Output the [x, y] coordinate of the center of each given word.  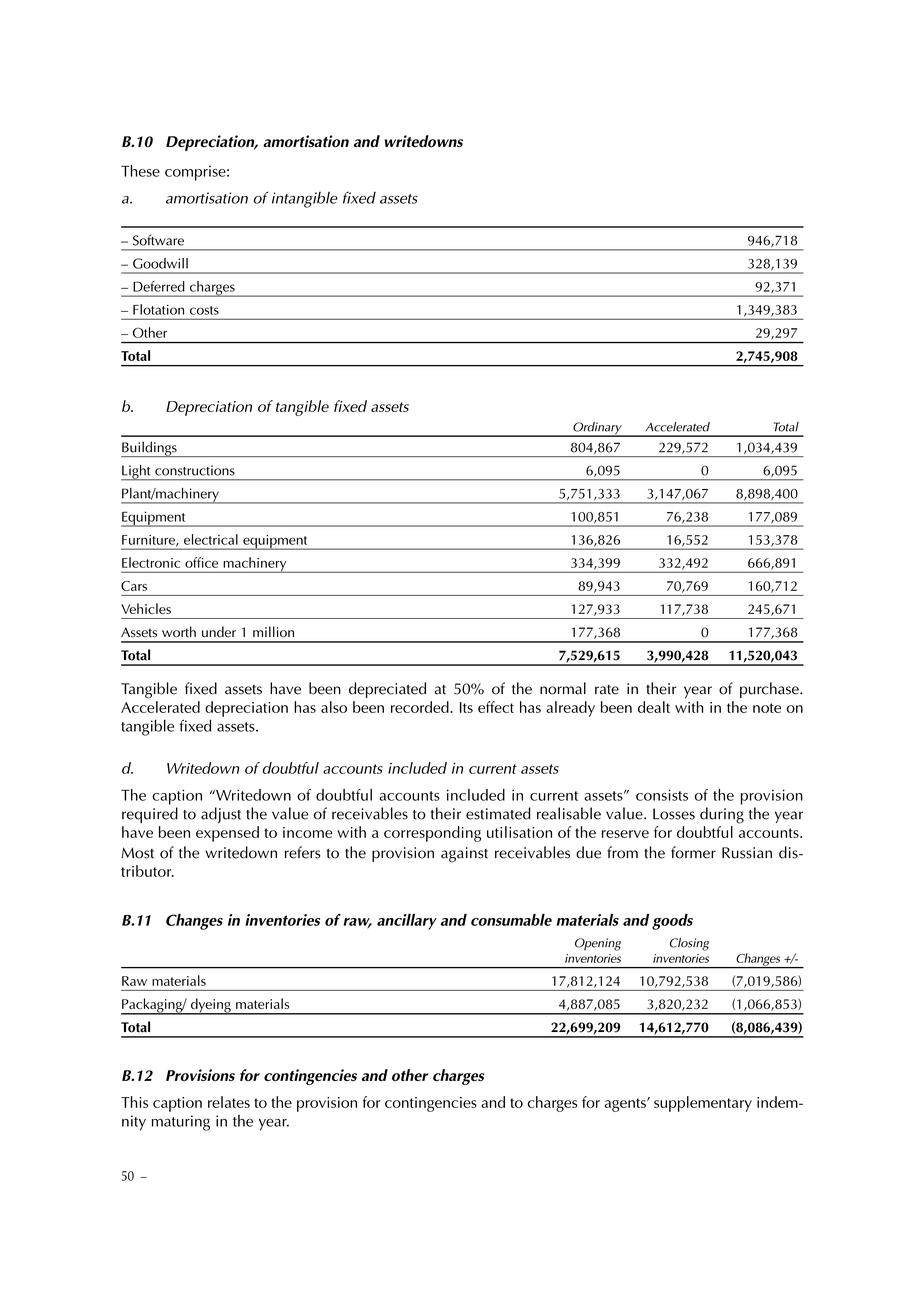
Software [158, 240]
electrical [211, 539]
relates [229, 1102]
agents [626, 1105]
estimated [498, 813]
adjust [221, 815]
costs [204, 310]
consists [662, 795]
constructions [195, 470]
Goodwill [160, 263]
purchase [770, 690]
